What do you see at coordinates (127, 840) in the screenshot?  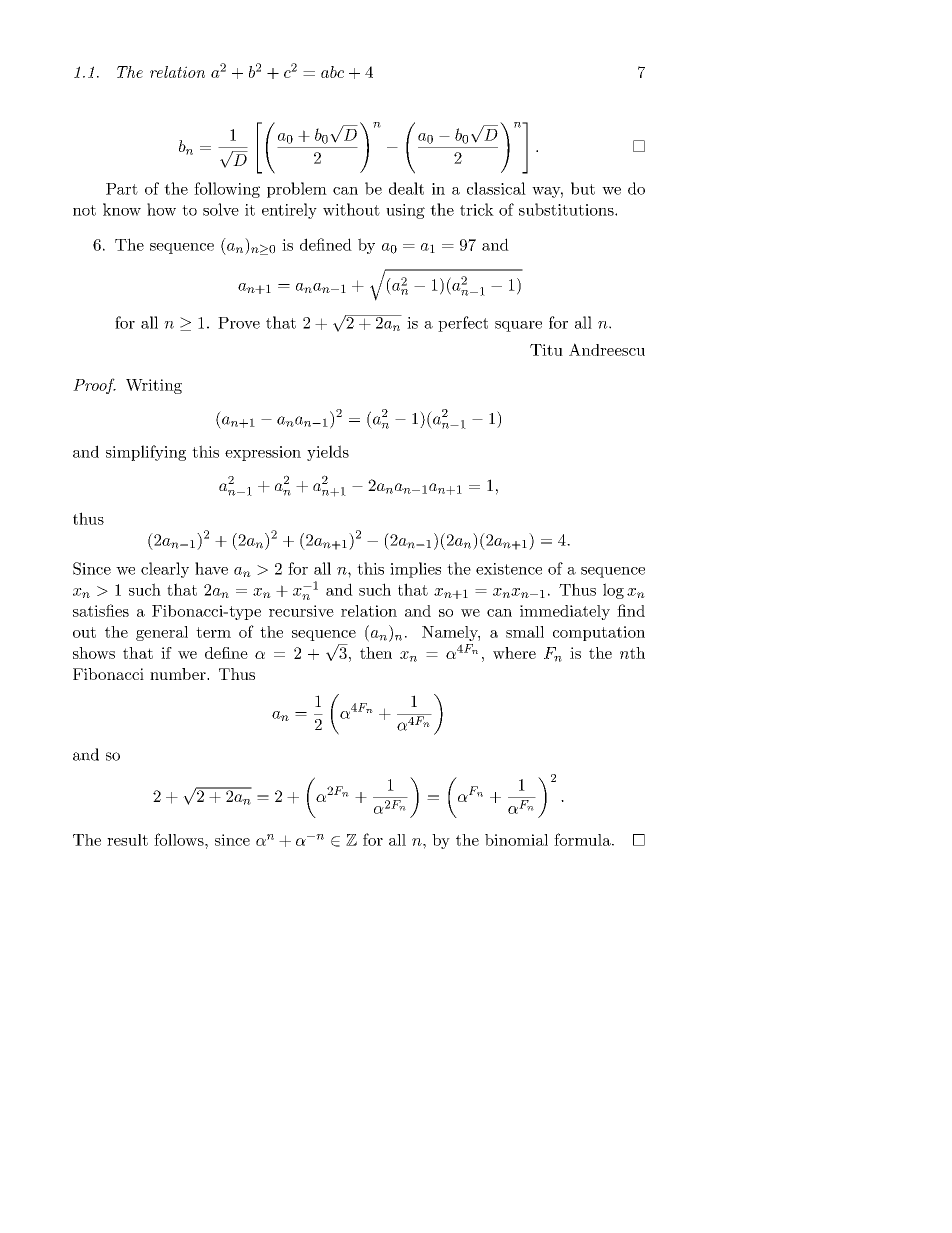 I see `result` at bounding box center [127, 840].
